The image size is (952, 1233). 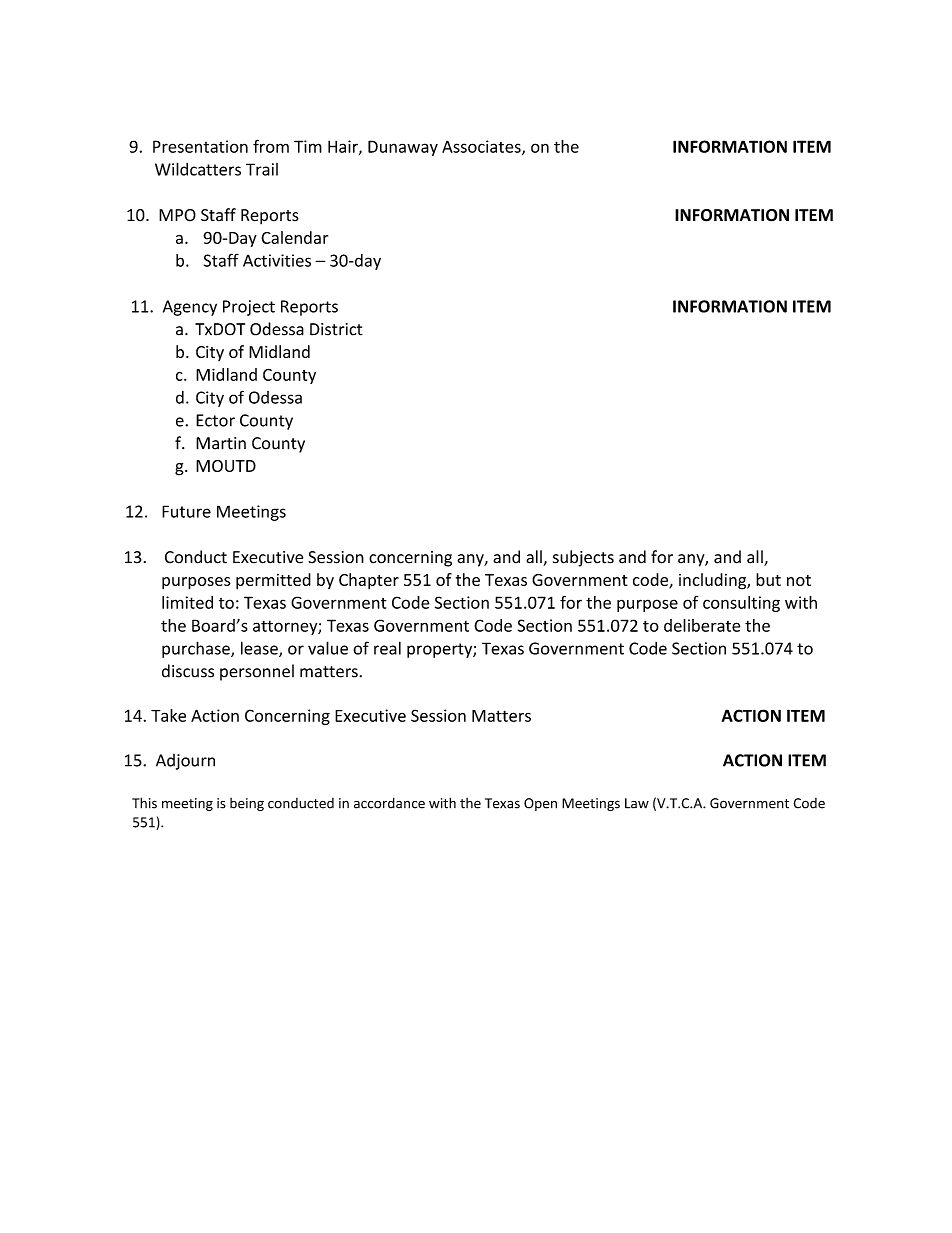 I want to click on Associates, so click(x=482, y=147).
